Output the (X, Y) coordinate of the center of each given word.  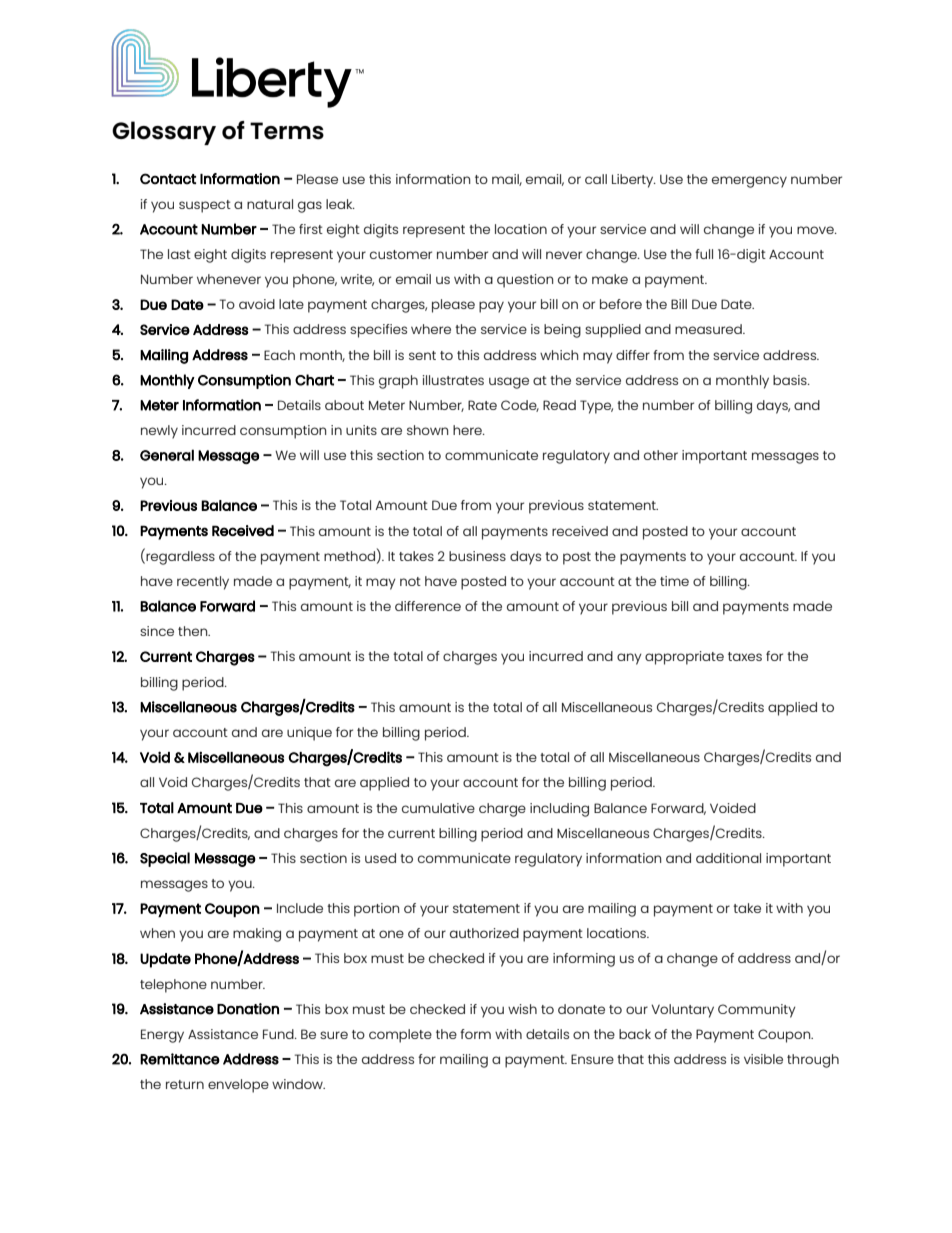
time (674, 581)
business (477, 556)
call (596, 179)
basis (791, 380)
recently (203, 583)
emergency (749, 182)
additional (728, 858)
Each (279, 355)
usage (509, 383)
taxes (745, 656)
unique (309, 734)
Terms (287, 131)
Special (165, 859)
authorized (484, 933)
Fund (279, 1034)
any (629, 659)
